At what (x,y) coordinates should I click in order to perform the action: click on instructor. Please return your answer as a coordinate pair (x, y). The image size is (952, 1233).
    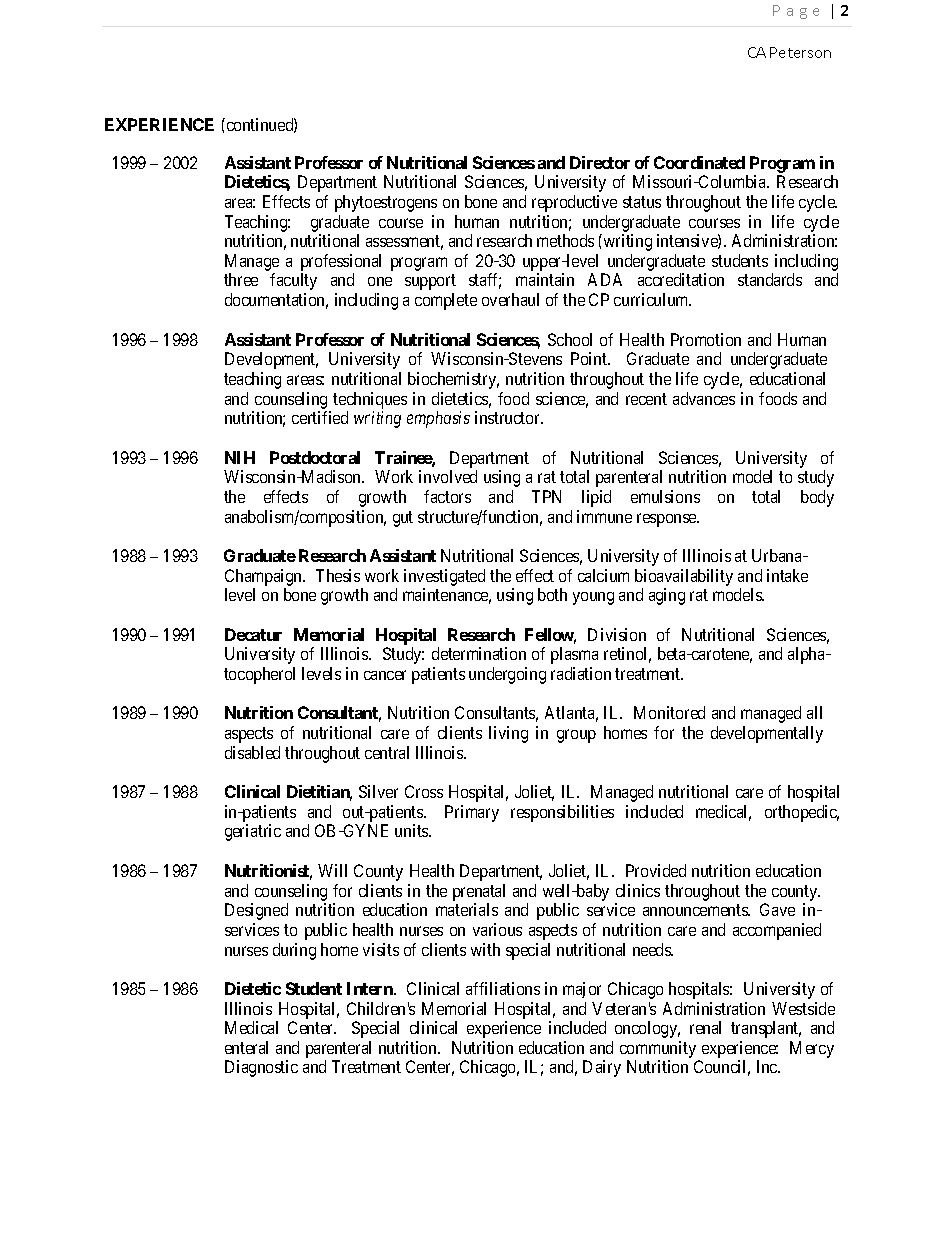
    Looking at the image, I should click on (509, 417).
